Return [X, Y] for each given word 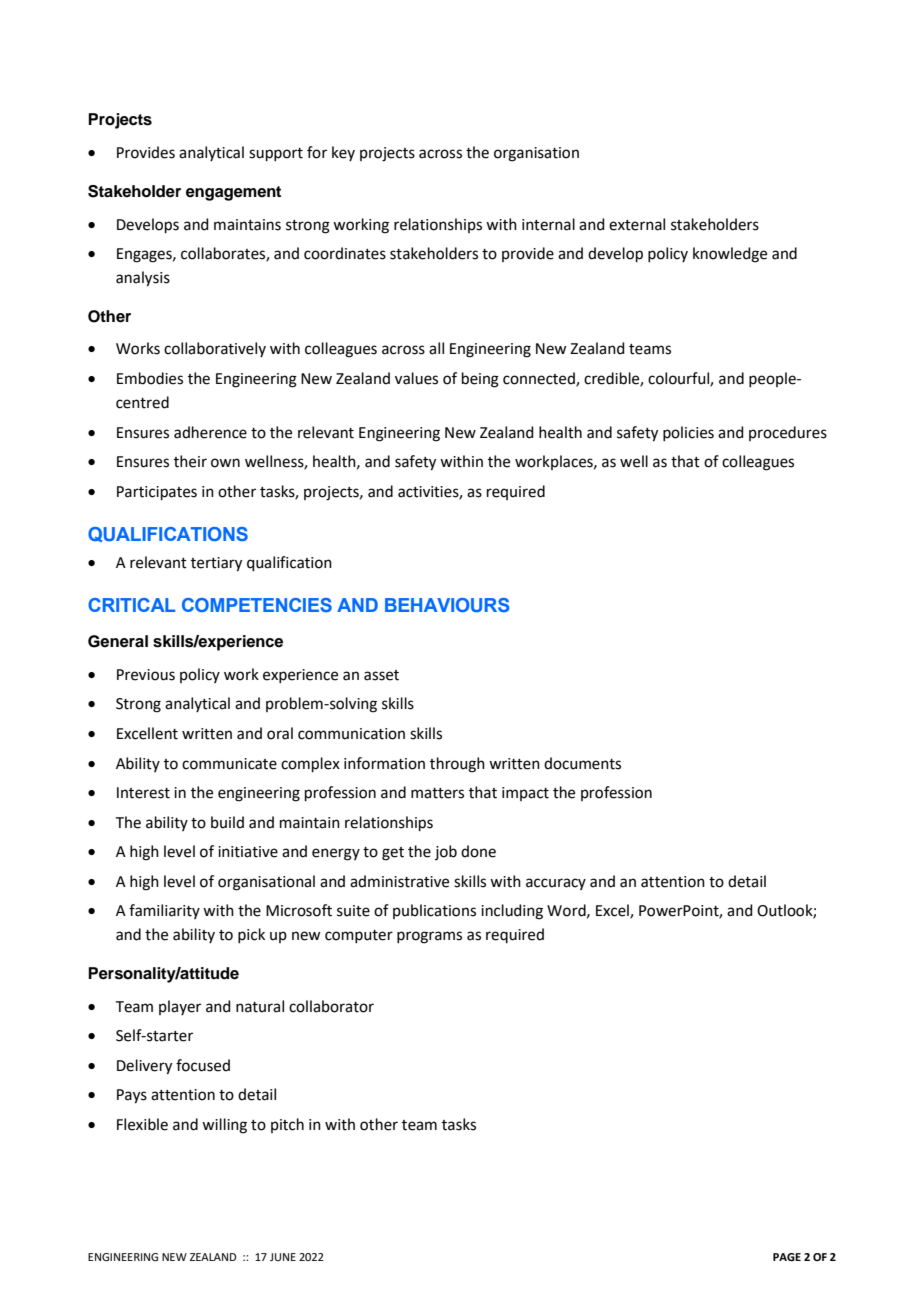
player [180, 1007]
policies [688, 433]
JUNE [283, 1257]
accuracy [556, 884]
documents [582, 763]
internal [548, 224]
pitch [287, 1125]
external [637, 224]
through [457, 765]
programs [429, 937]
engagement [233, 193]
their [190, 461]
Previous [146, 675]
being [480, 380]
